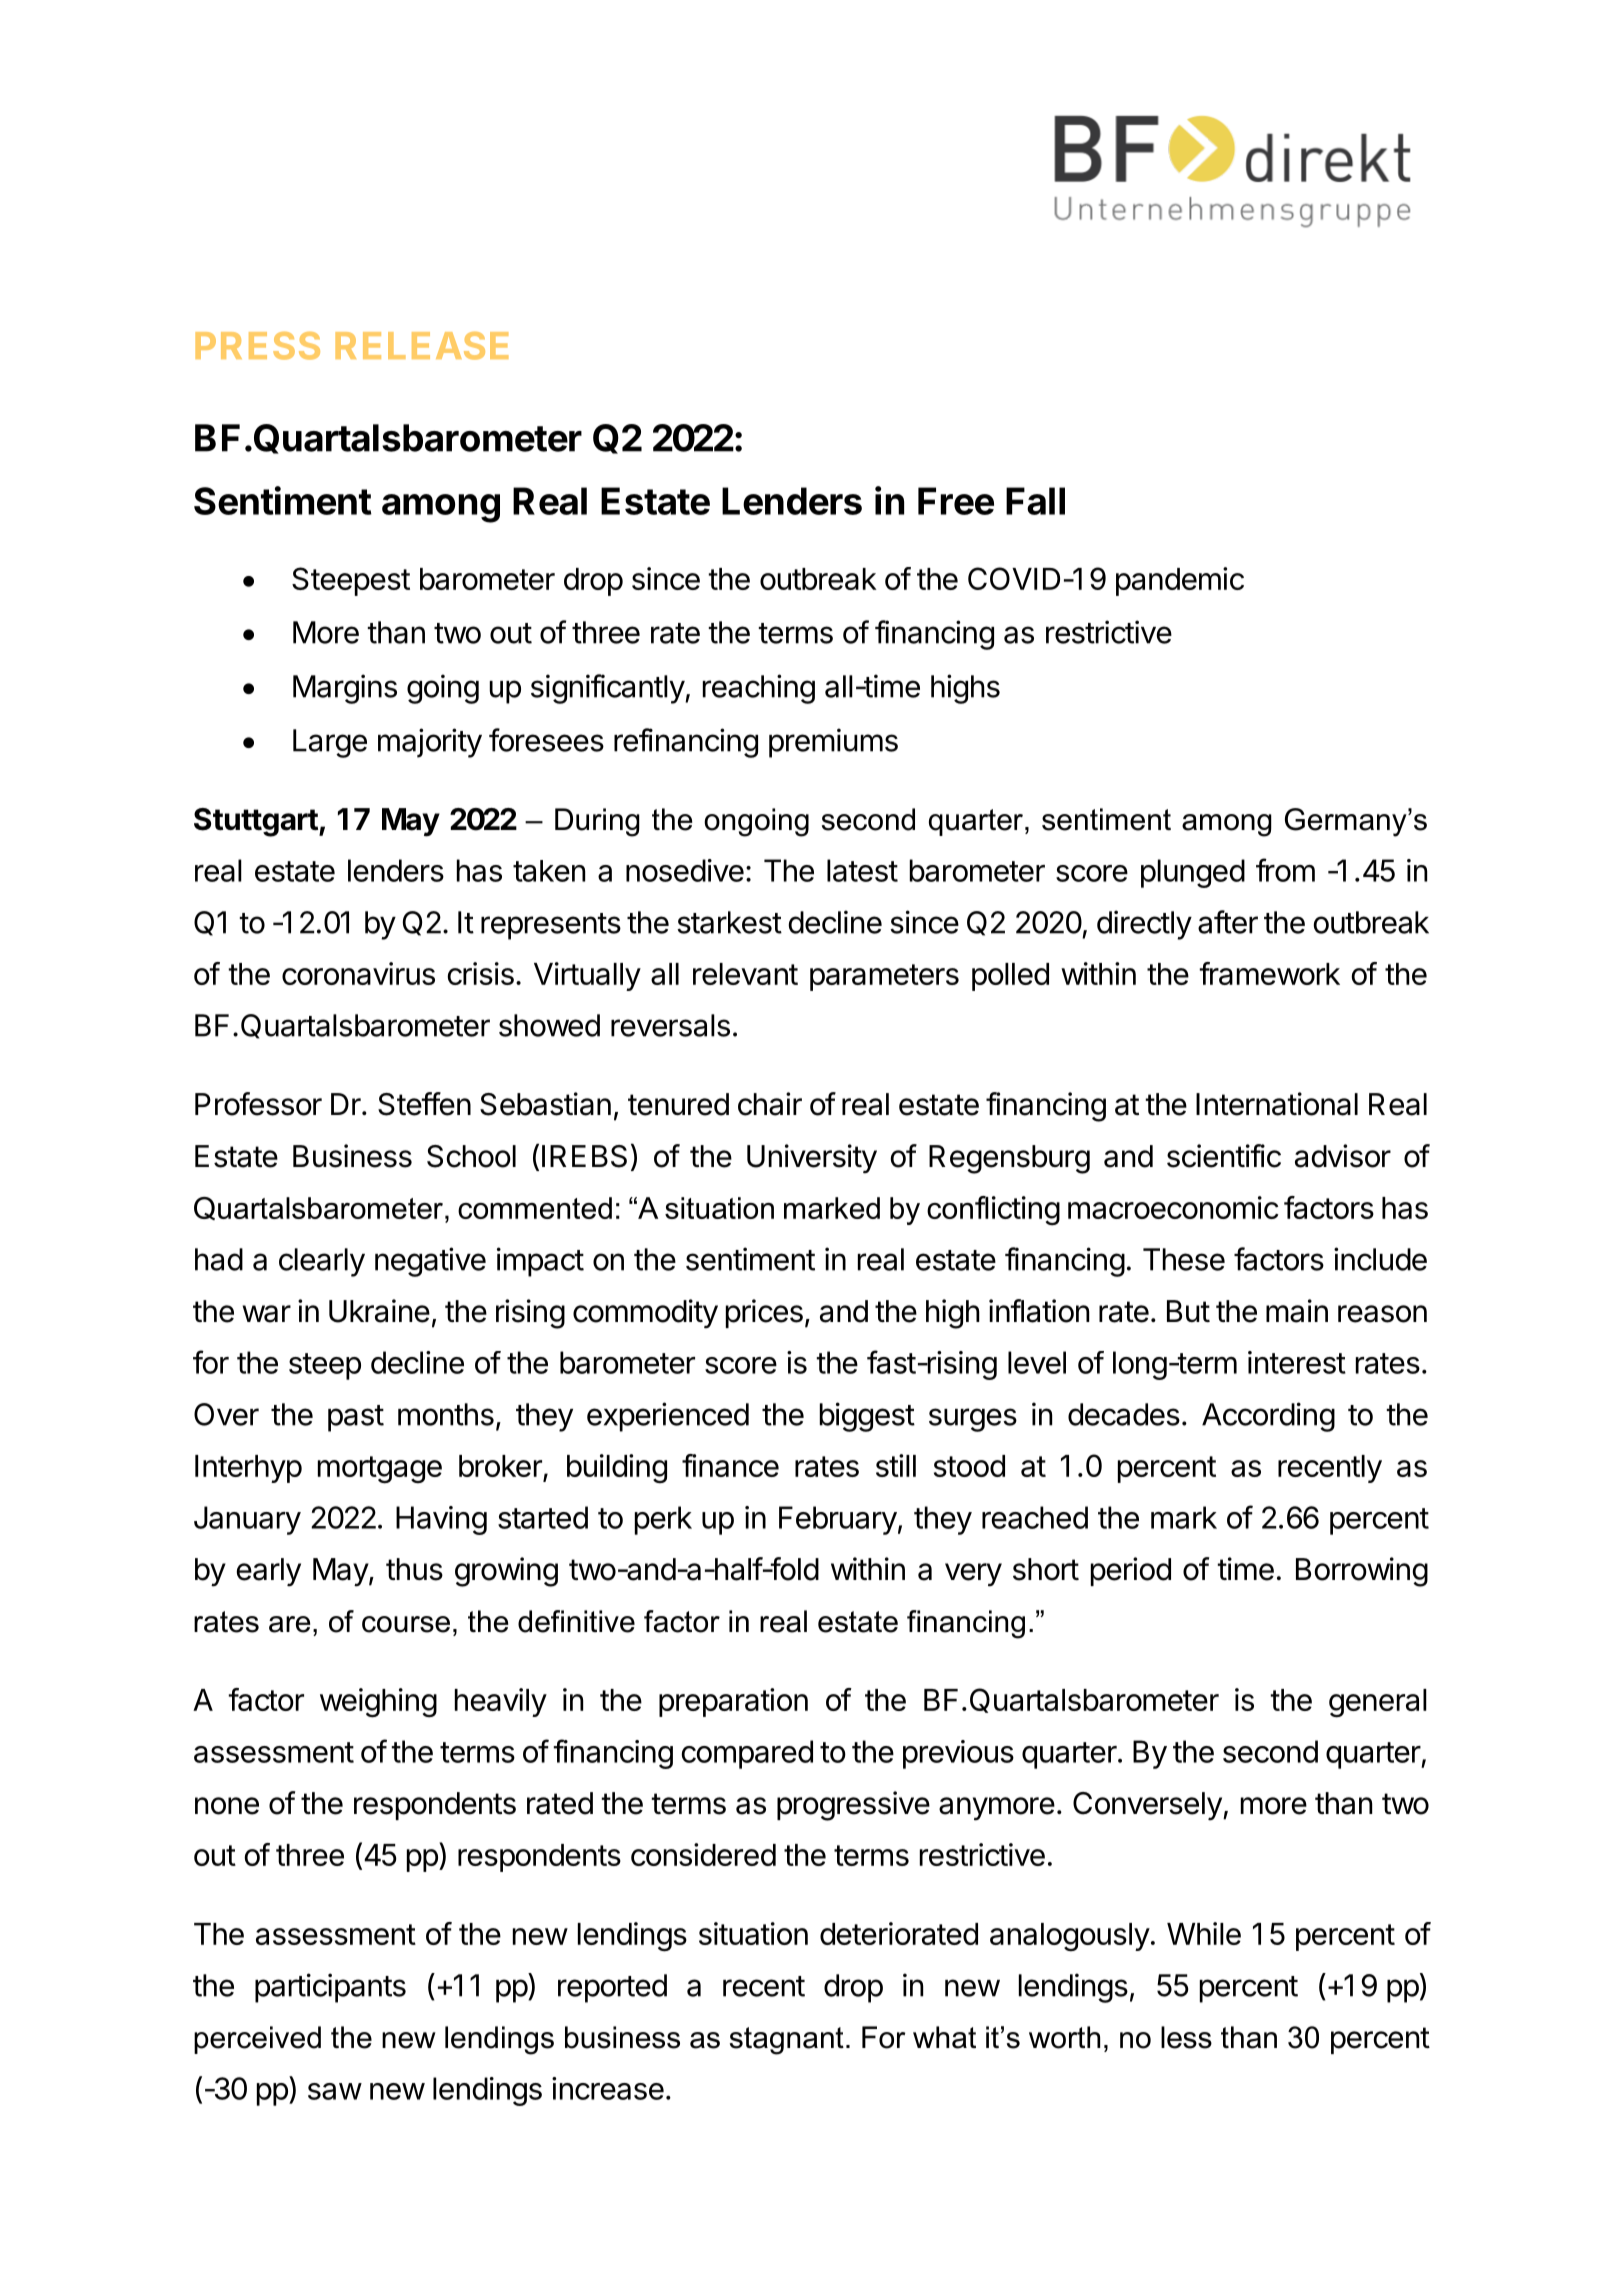  I want to click on macroeconomic, so click(1173, 1207).
